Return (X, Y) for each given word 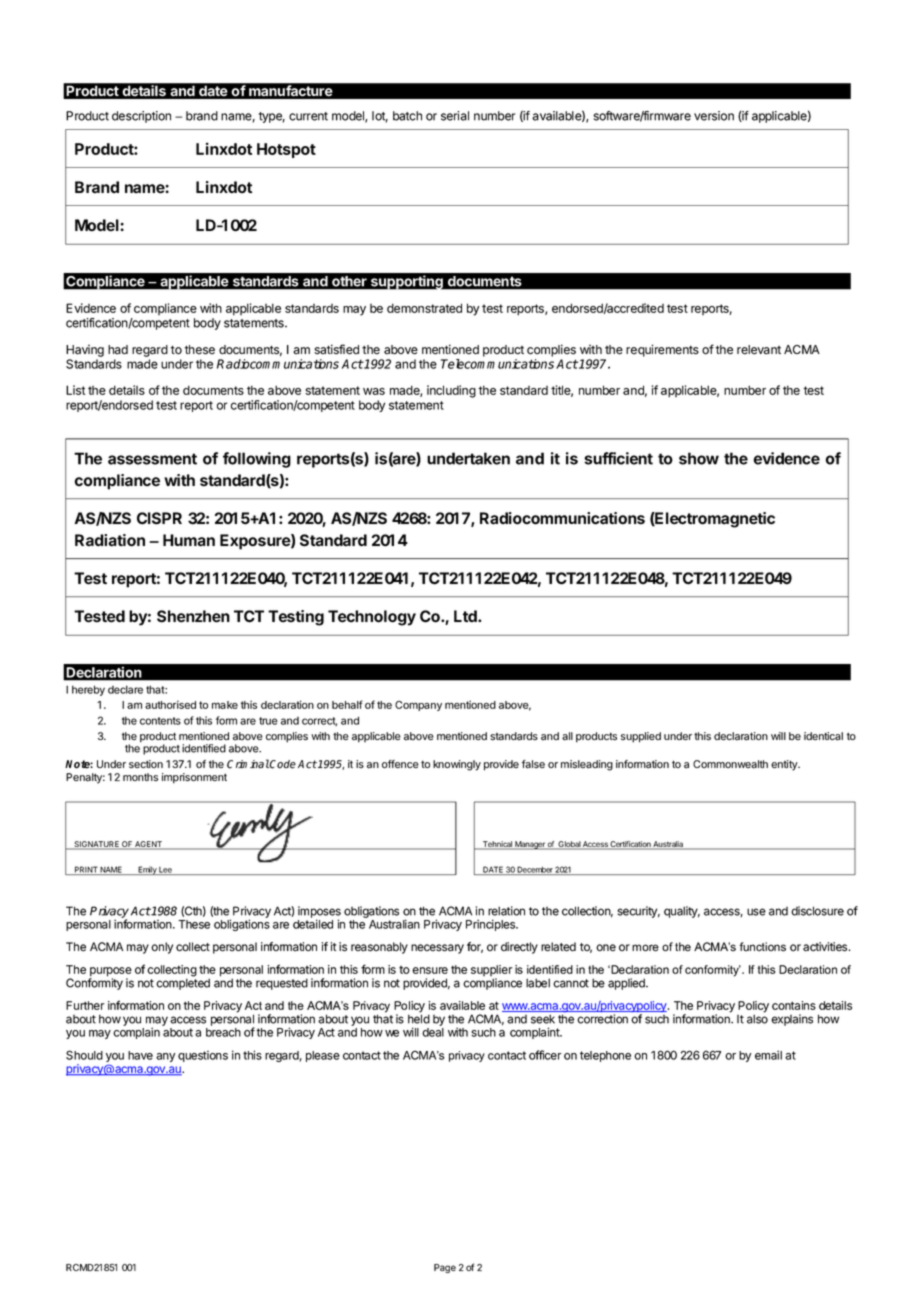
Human (189, 540)
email (768, 1055)
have (140, 1055)
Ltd (466, 616)
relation (506, 911)
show (699, 458)
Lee (165, 871)
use (756, 912)
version (714, 116)
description (141, 117)
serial (455, 116)
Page (445, 1268)
